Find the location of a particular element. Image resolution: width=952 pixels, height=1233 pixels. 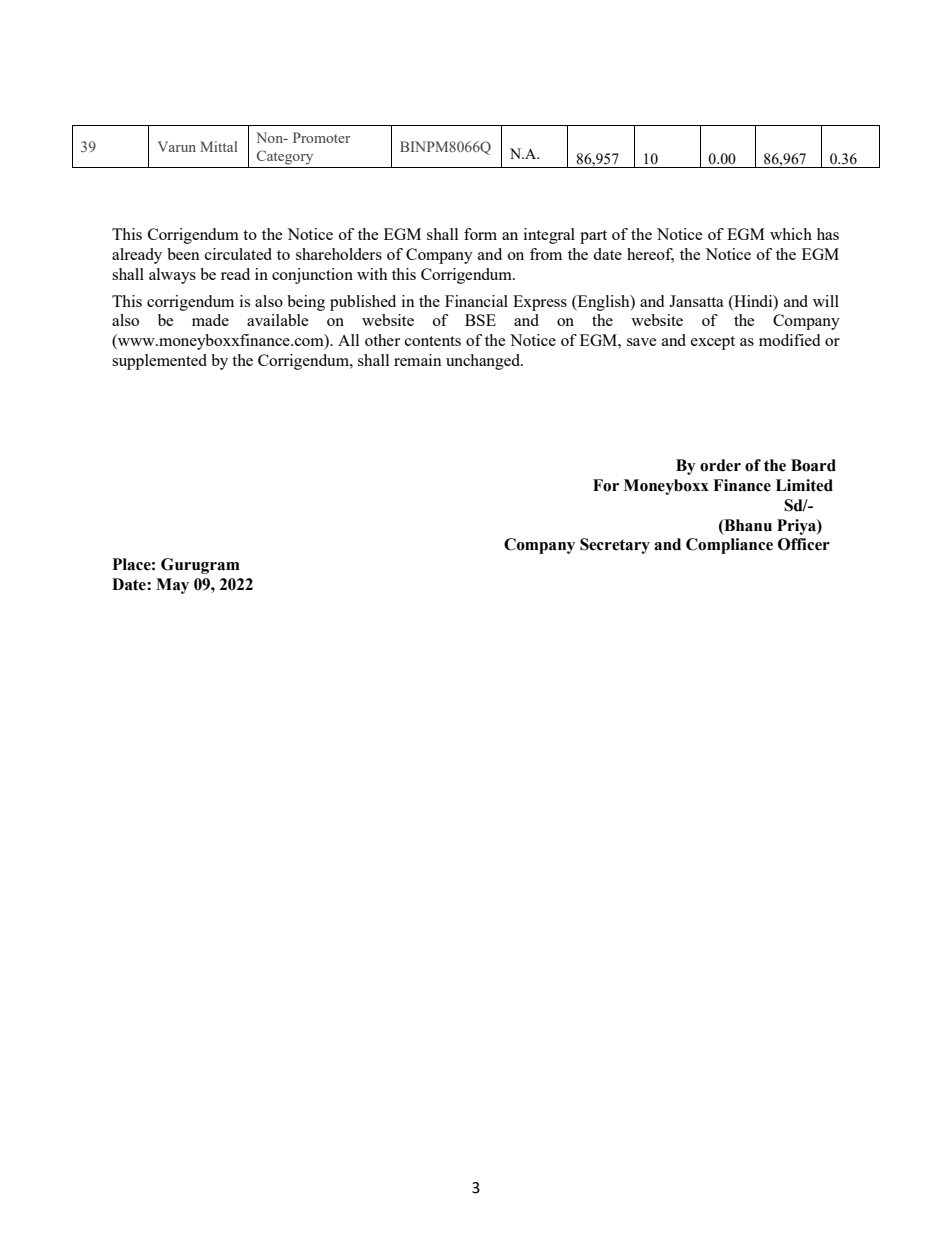

May is located at coordinates (172, 586).
